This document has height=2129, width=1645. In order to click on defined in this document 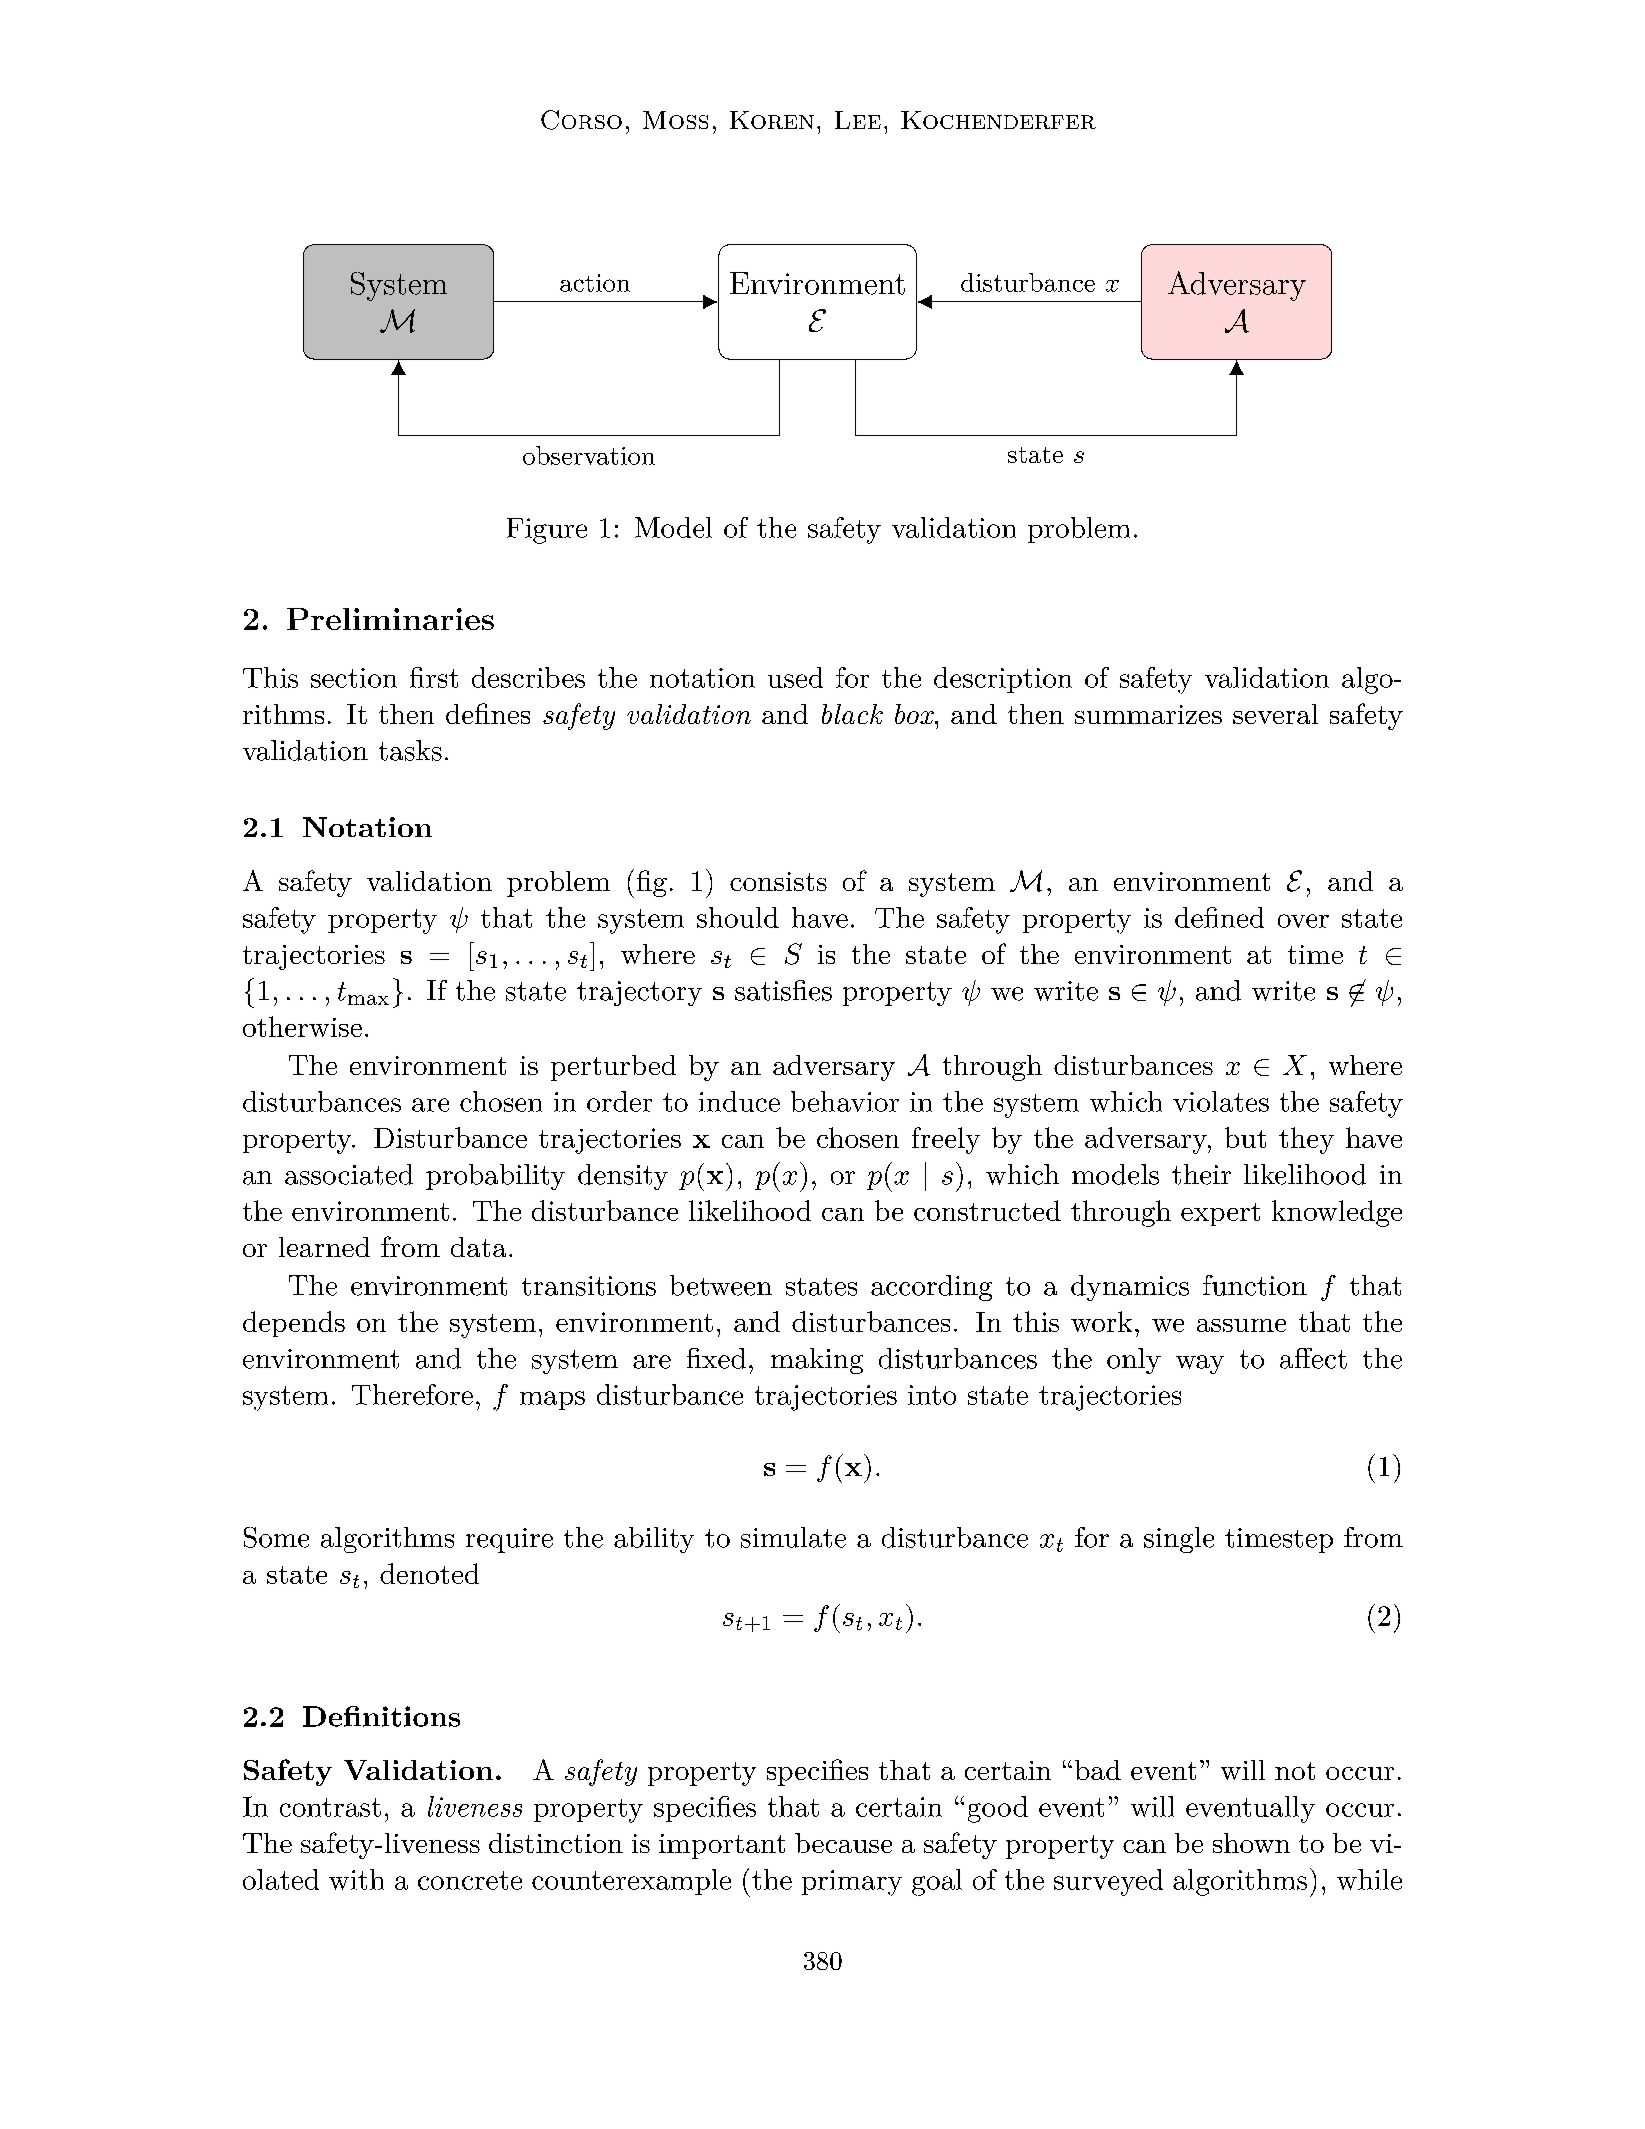, I will do `click(1219, 917)`.
